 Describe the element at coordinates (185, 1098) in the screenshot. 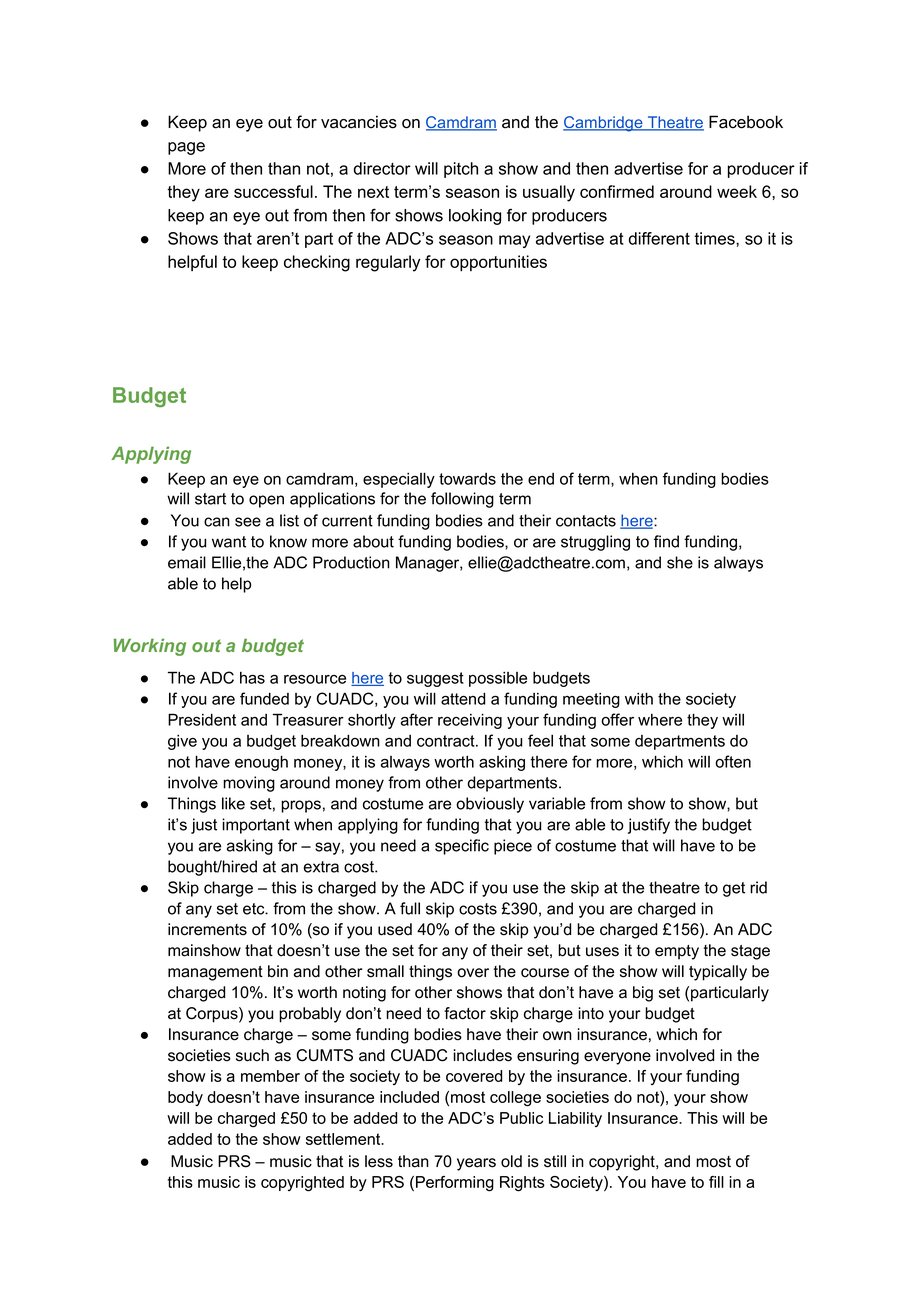

I see `body` at that location.
